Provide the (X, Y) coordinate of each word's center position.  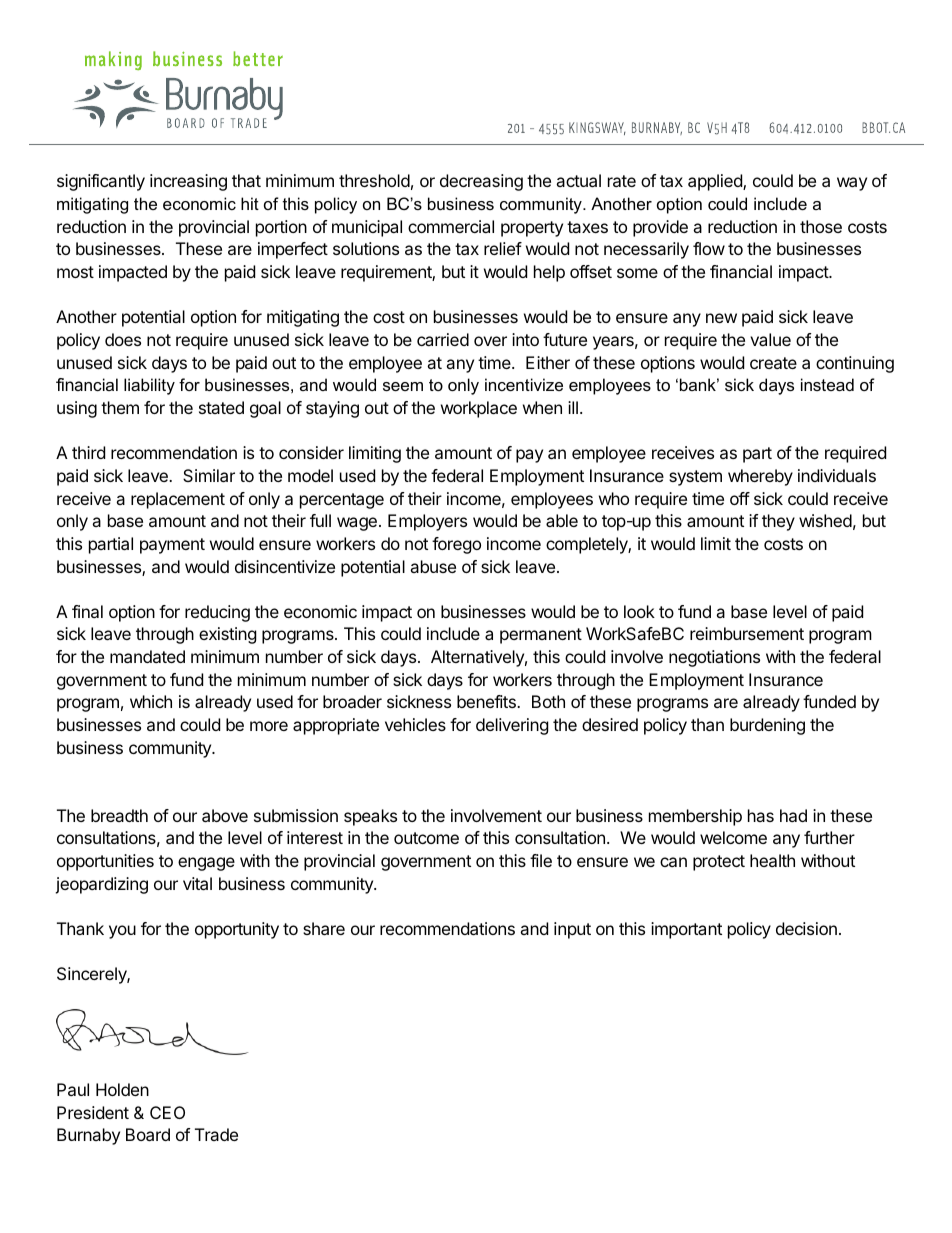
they (778, 522)
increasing (188, 182)
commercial (451, 226)
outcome (426, 838)
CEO (167, 1112)
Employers (427, 522)
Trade (216, 1134)
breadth (119, 815)
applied (716, 182)
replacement (178, 500)
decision (806, 928)
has (761, 815)
